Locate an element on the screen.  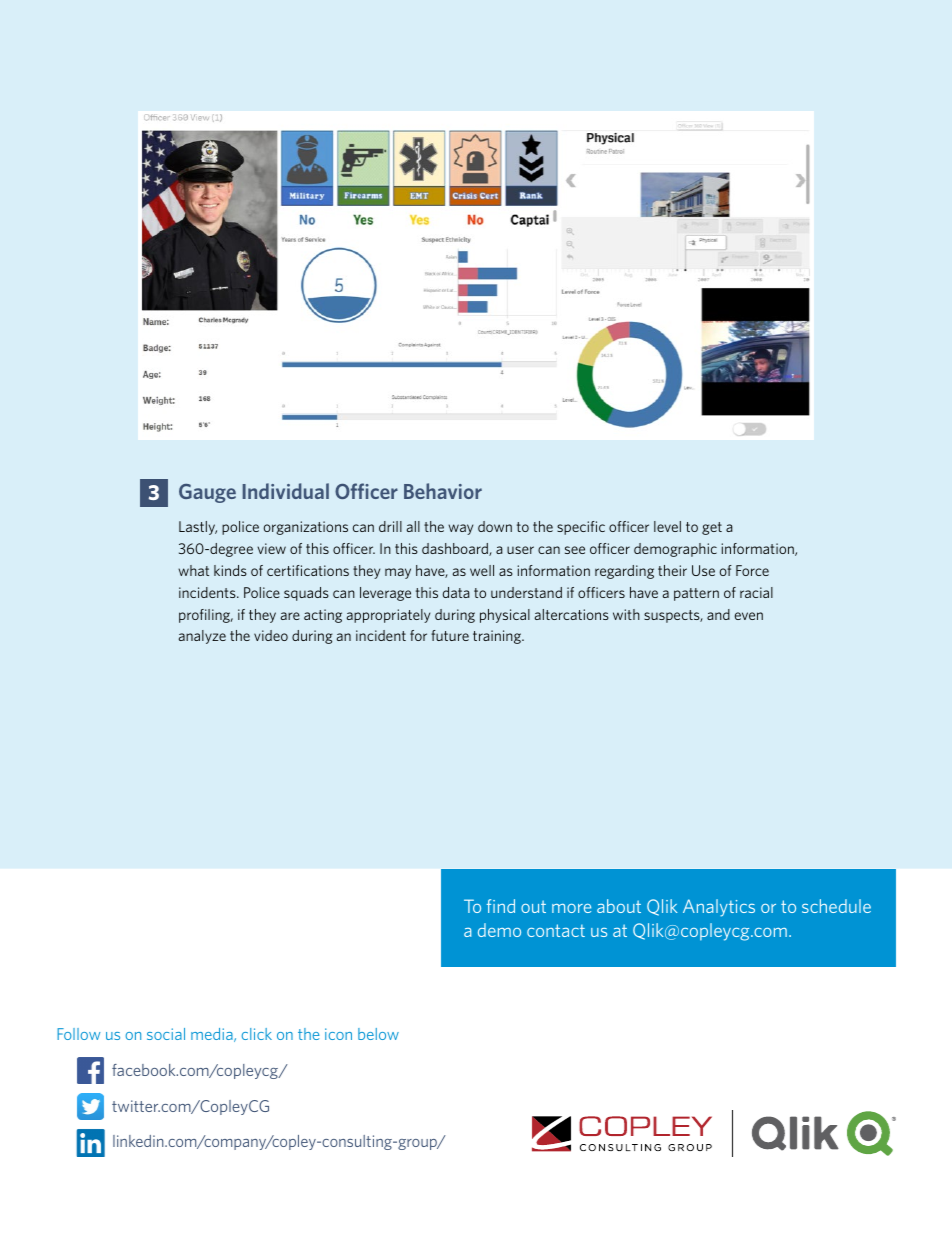
future is located at coordinates (450, 635).
